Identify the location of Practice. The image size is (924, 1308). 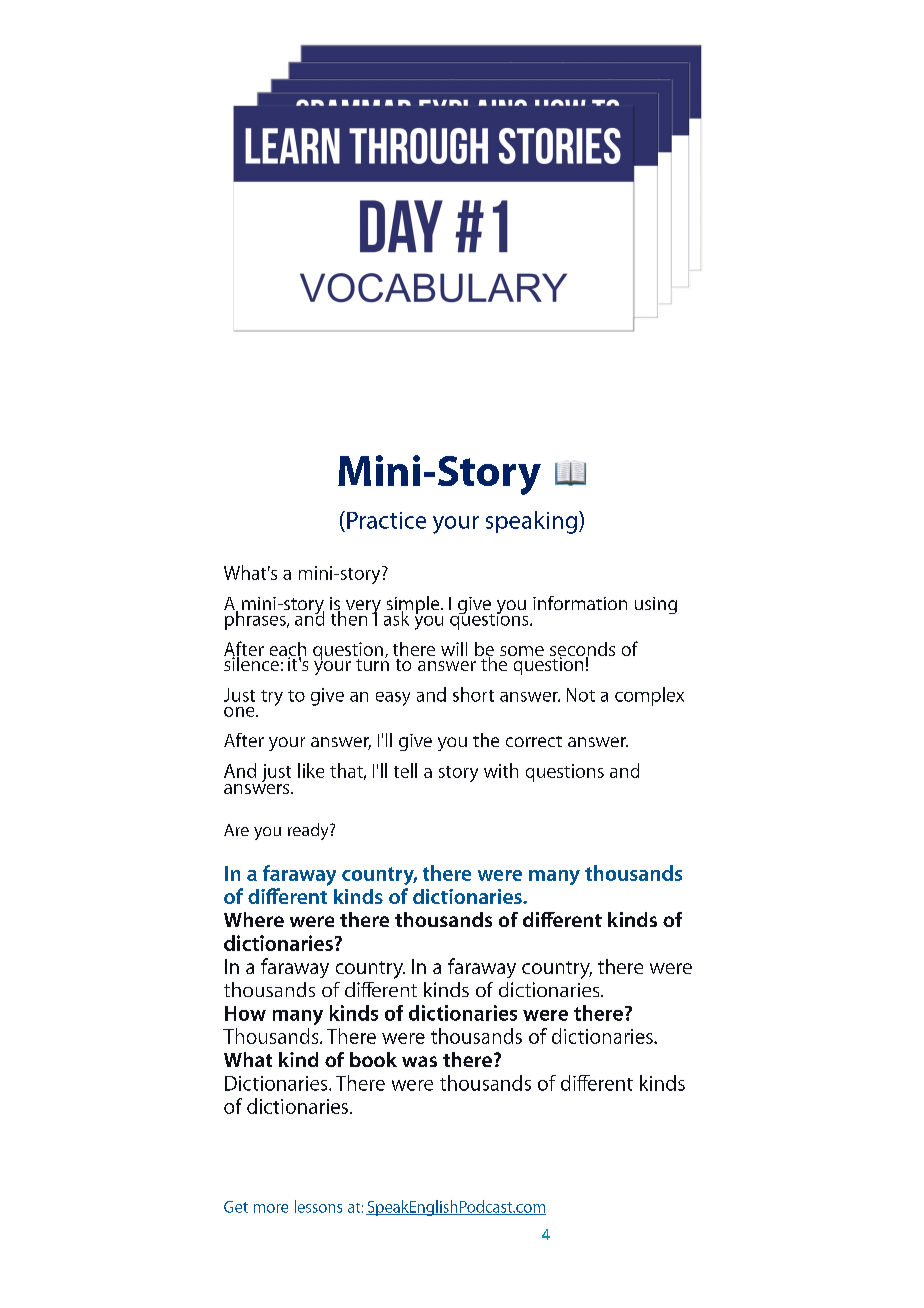
(386, 520).
